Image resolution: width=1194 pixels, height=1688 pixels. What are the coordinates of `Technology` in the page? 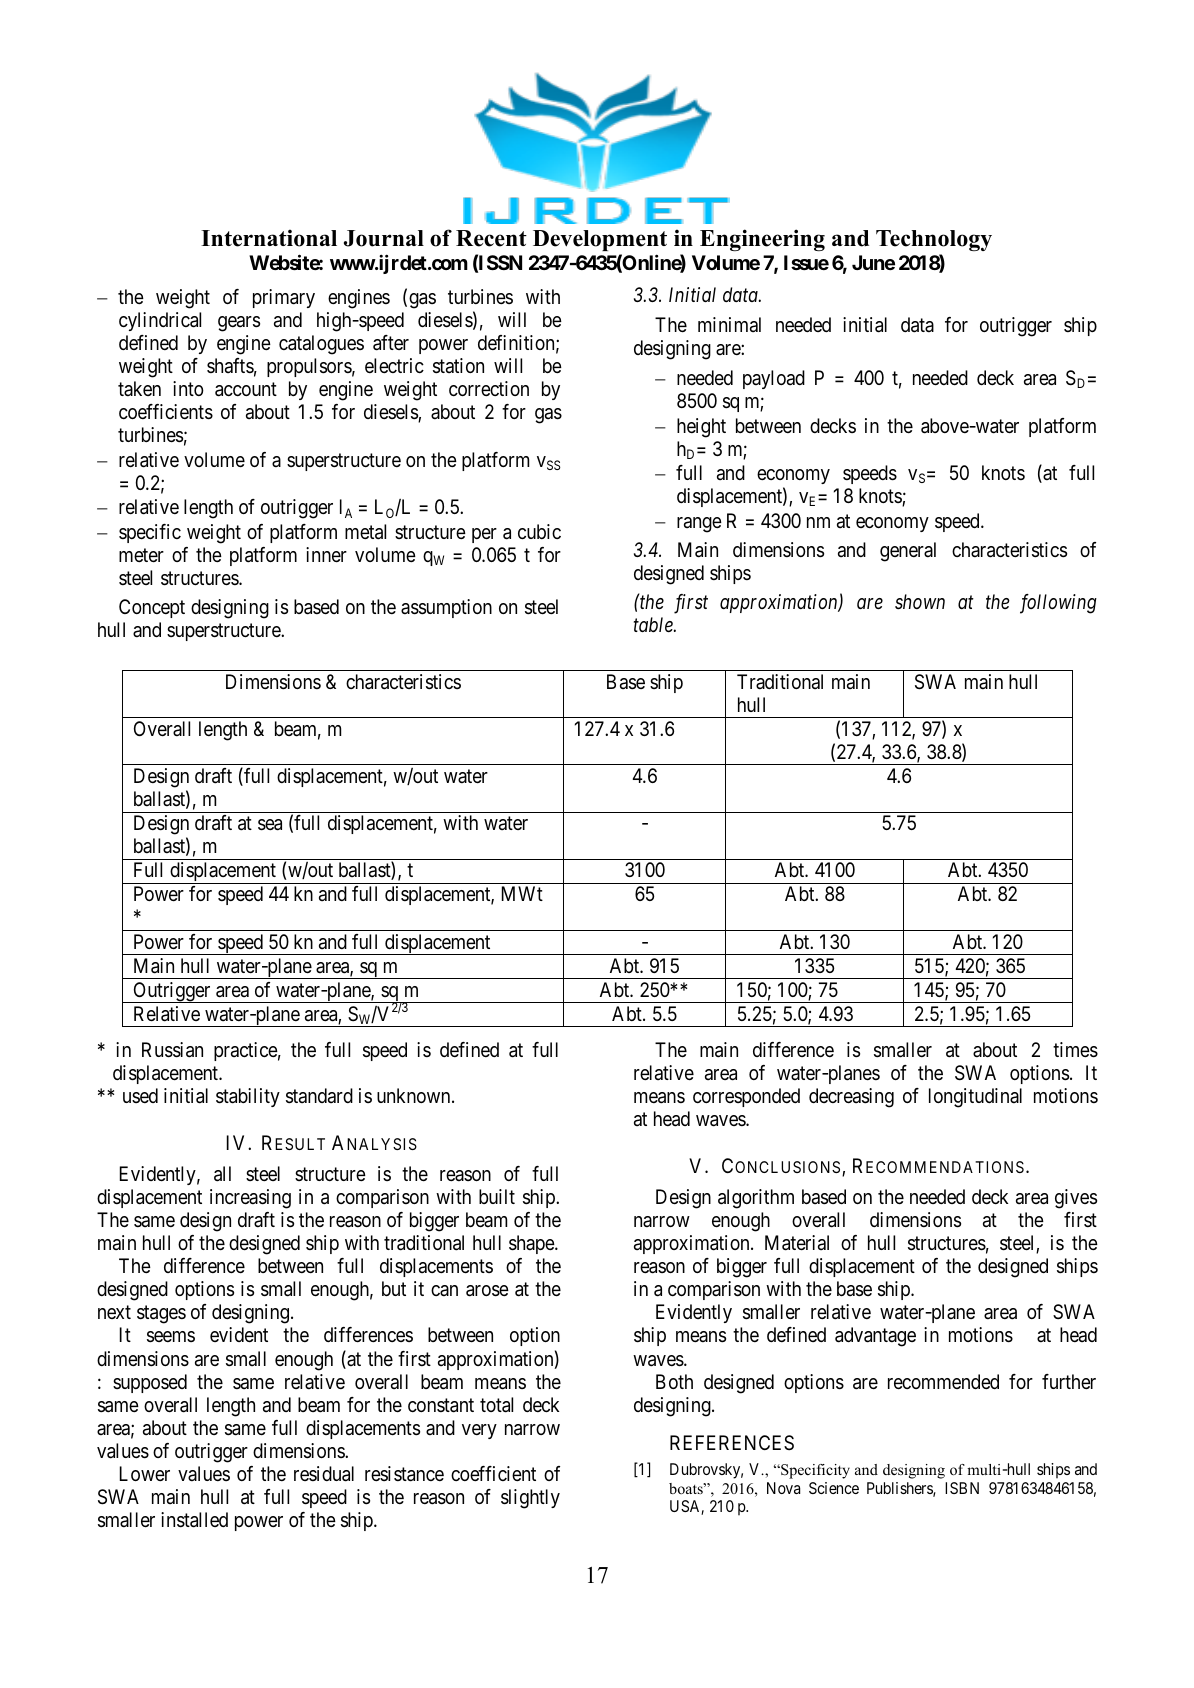 It's located at (934, 240).
